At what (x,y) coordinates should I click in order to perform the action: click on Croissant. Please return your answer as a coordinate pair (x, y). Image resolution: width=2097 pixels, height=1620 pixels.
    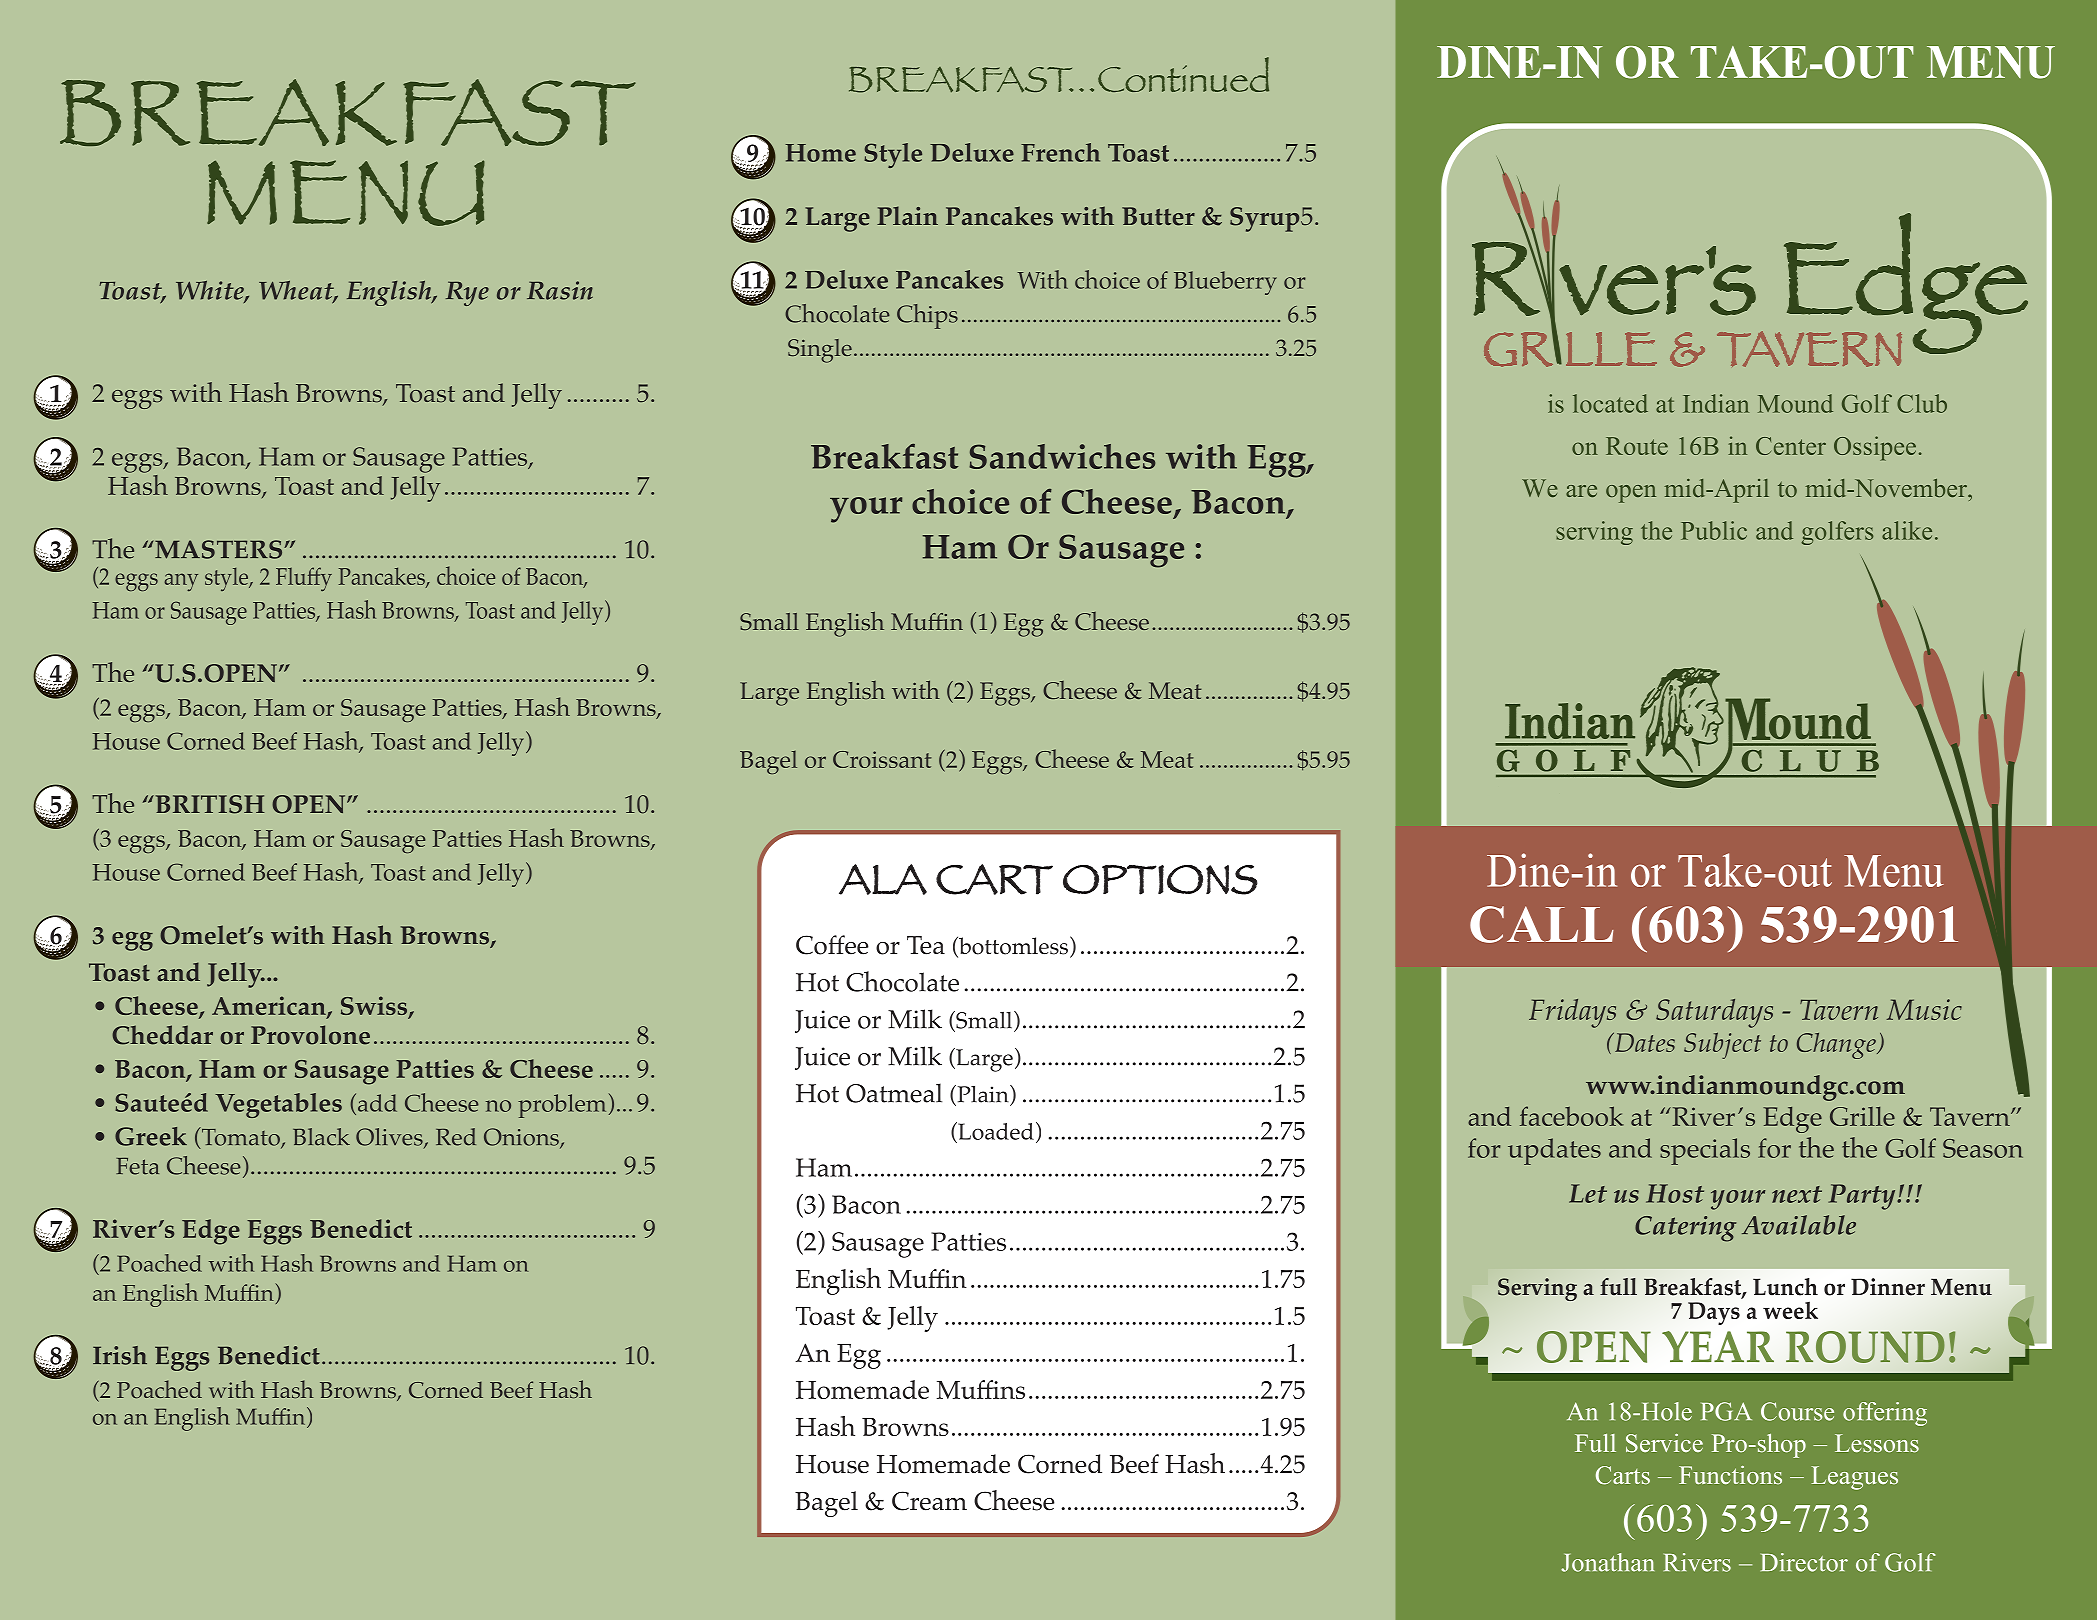
    Looking at the image, I should click on (882, 759).
